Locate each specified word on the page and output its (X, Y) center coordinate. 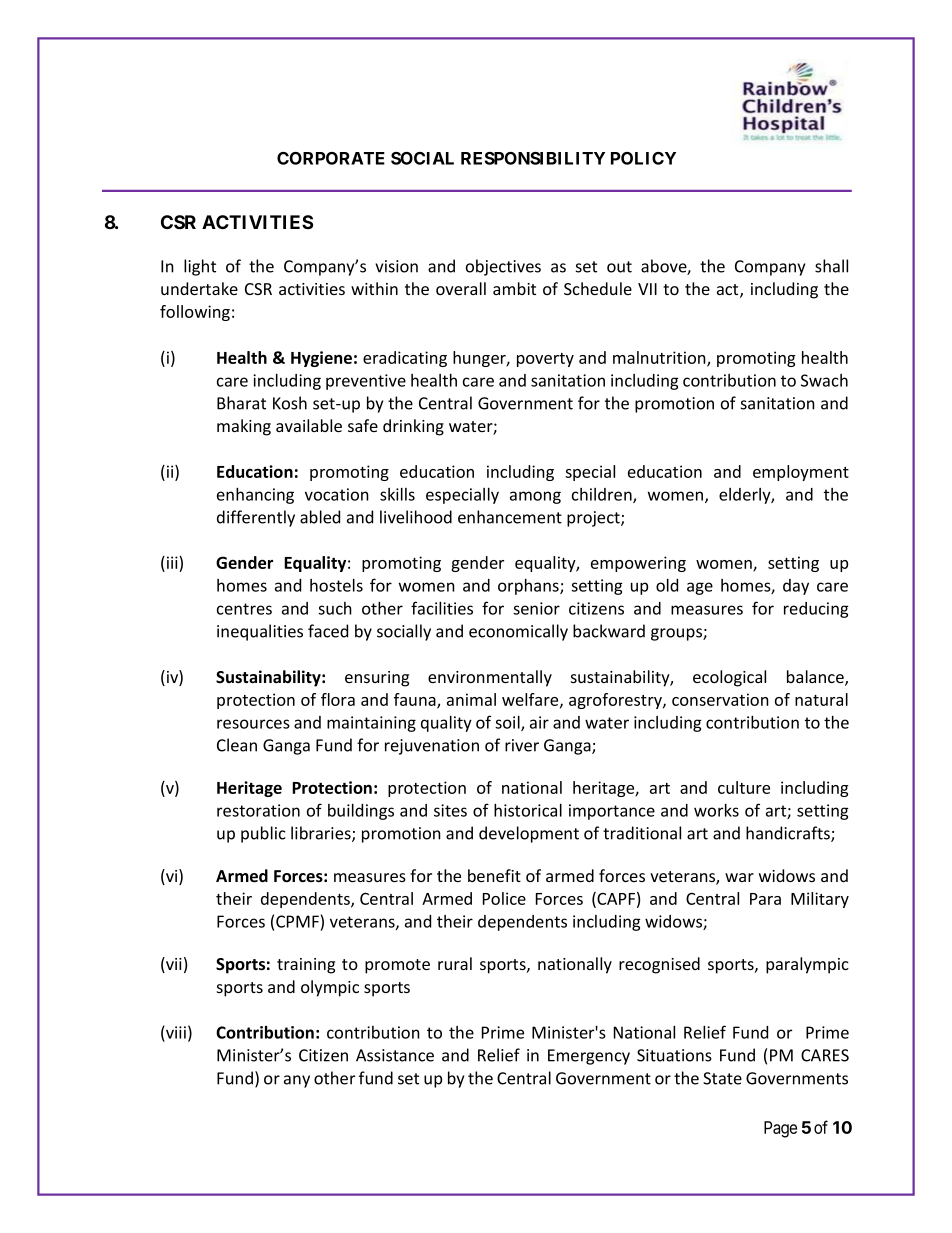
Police (504, 898)
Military (820, 900)
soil (508, 723)
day (796, 587)
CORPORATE (331, 158)
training (306, 966)
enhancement (510, 517)
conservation (720, 699)
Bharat (241, 403)
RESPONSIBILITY (533, 158)
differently (256, 518)
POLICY (643, 158)
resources (253, 724)
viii (175, 1032)
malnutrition (660, 358)
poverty (545, 360)
